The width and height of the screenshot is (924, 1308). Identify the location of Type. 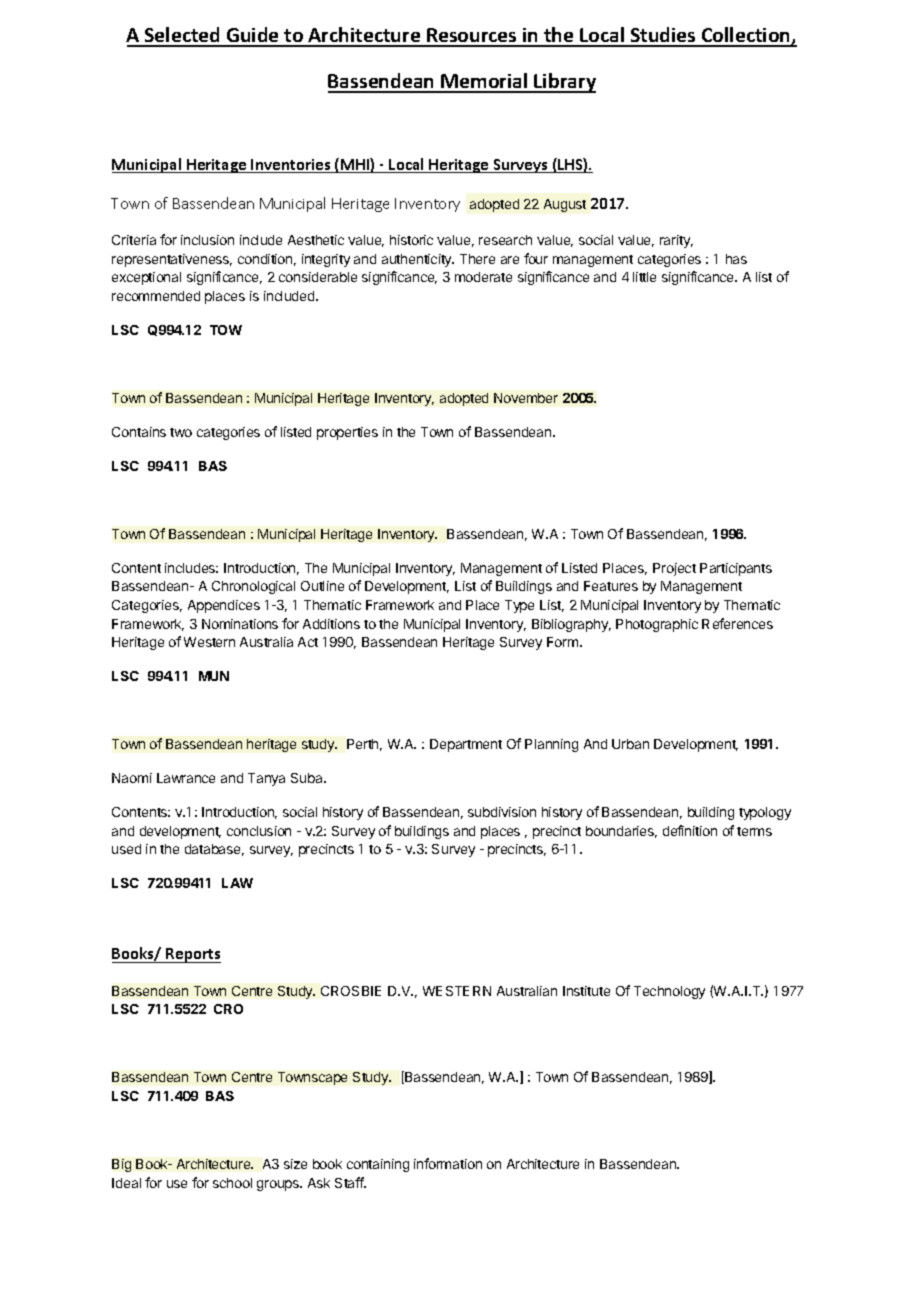
(519, 606).
